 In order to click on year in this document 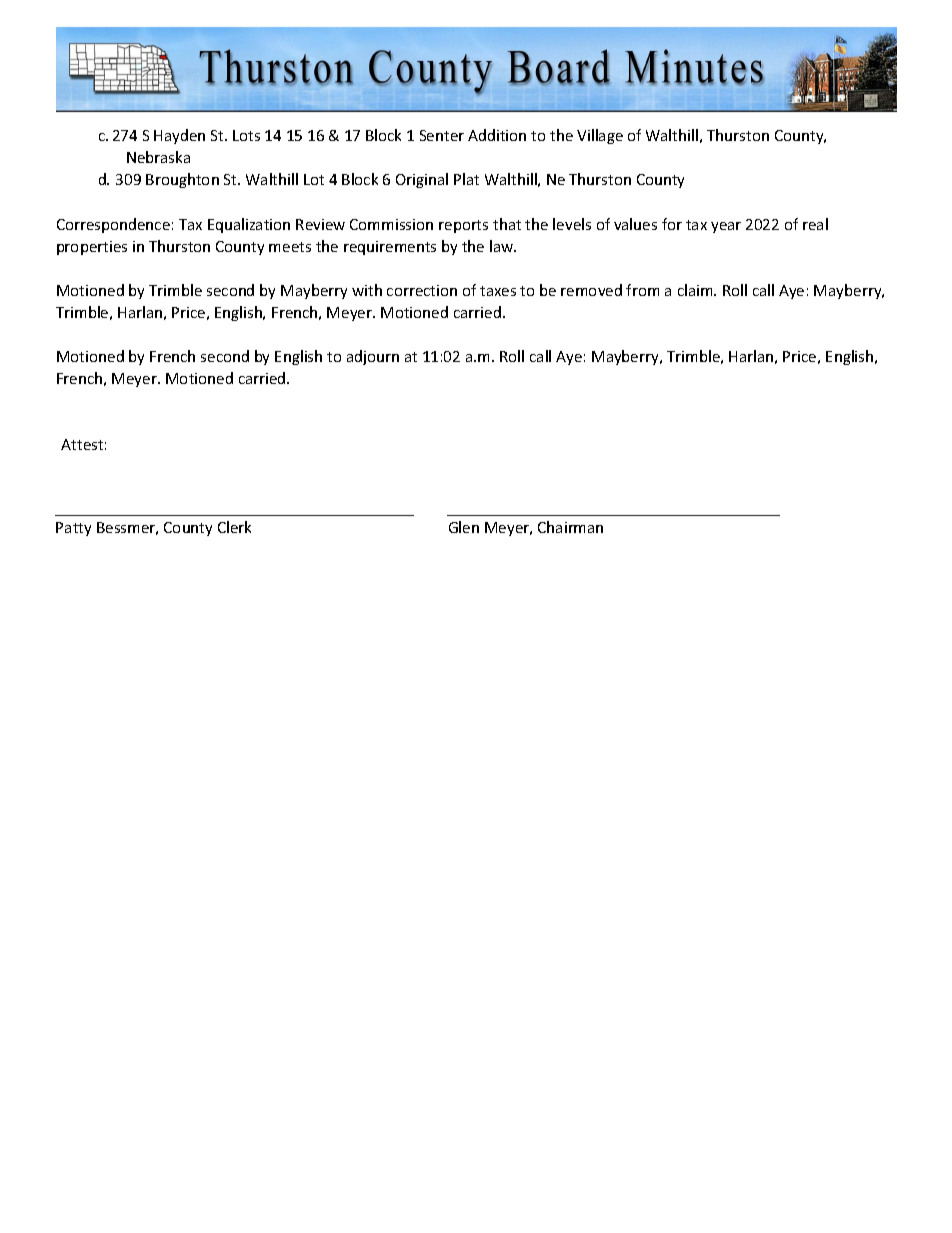, I will do `click(726, 227)`.
